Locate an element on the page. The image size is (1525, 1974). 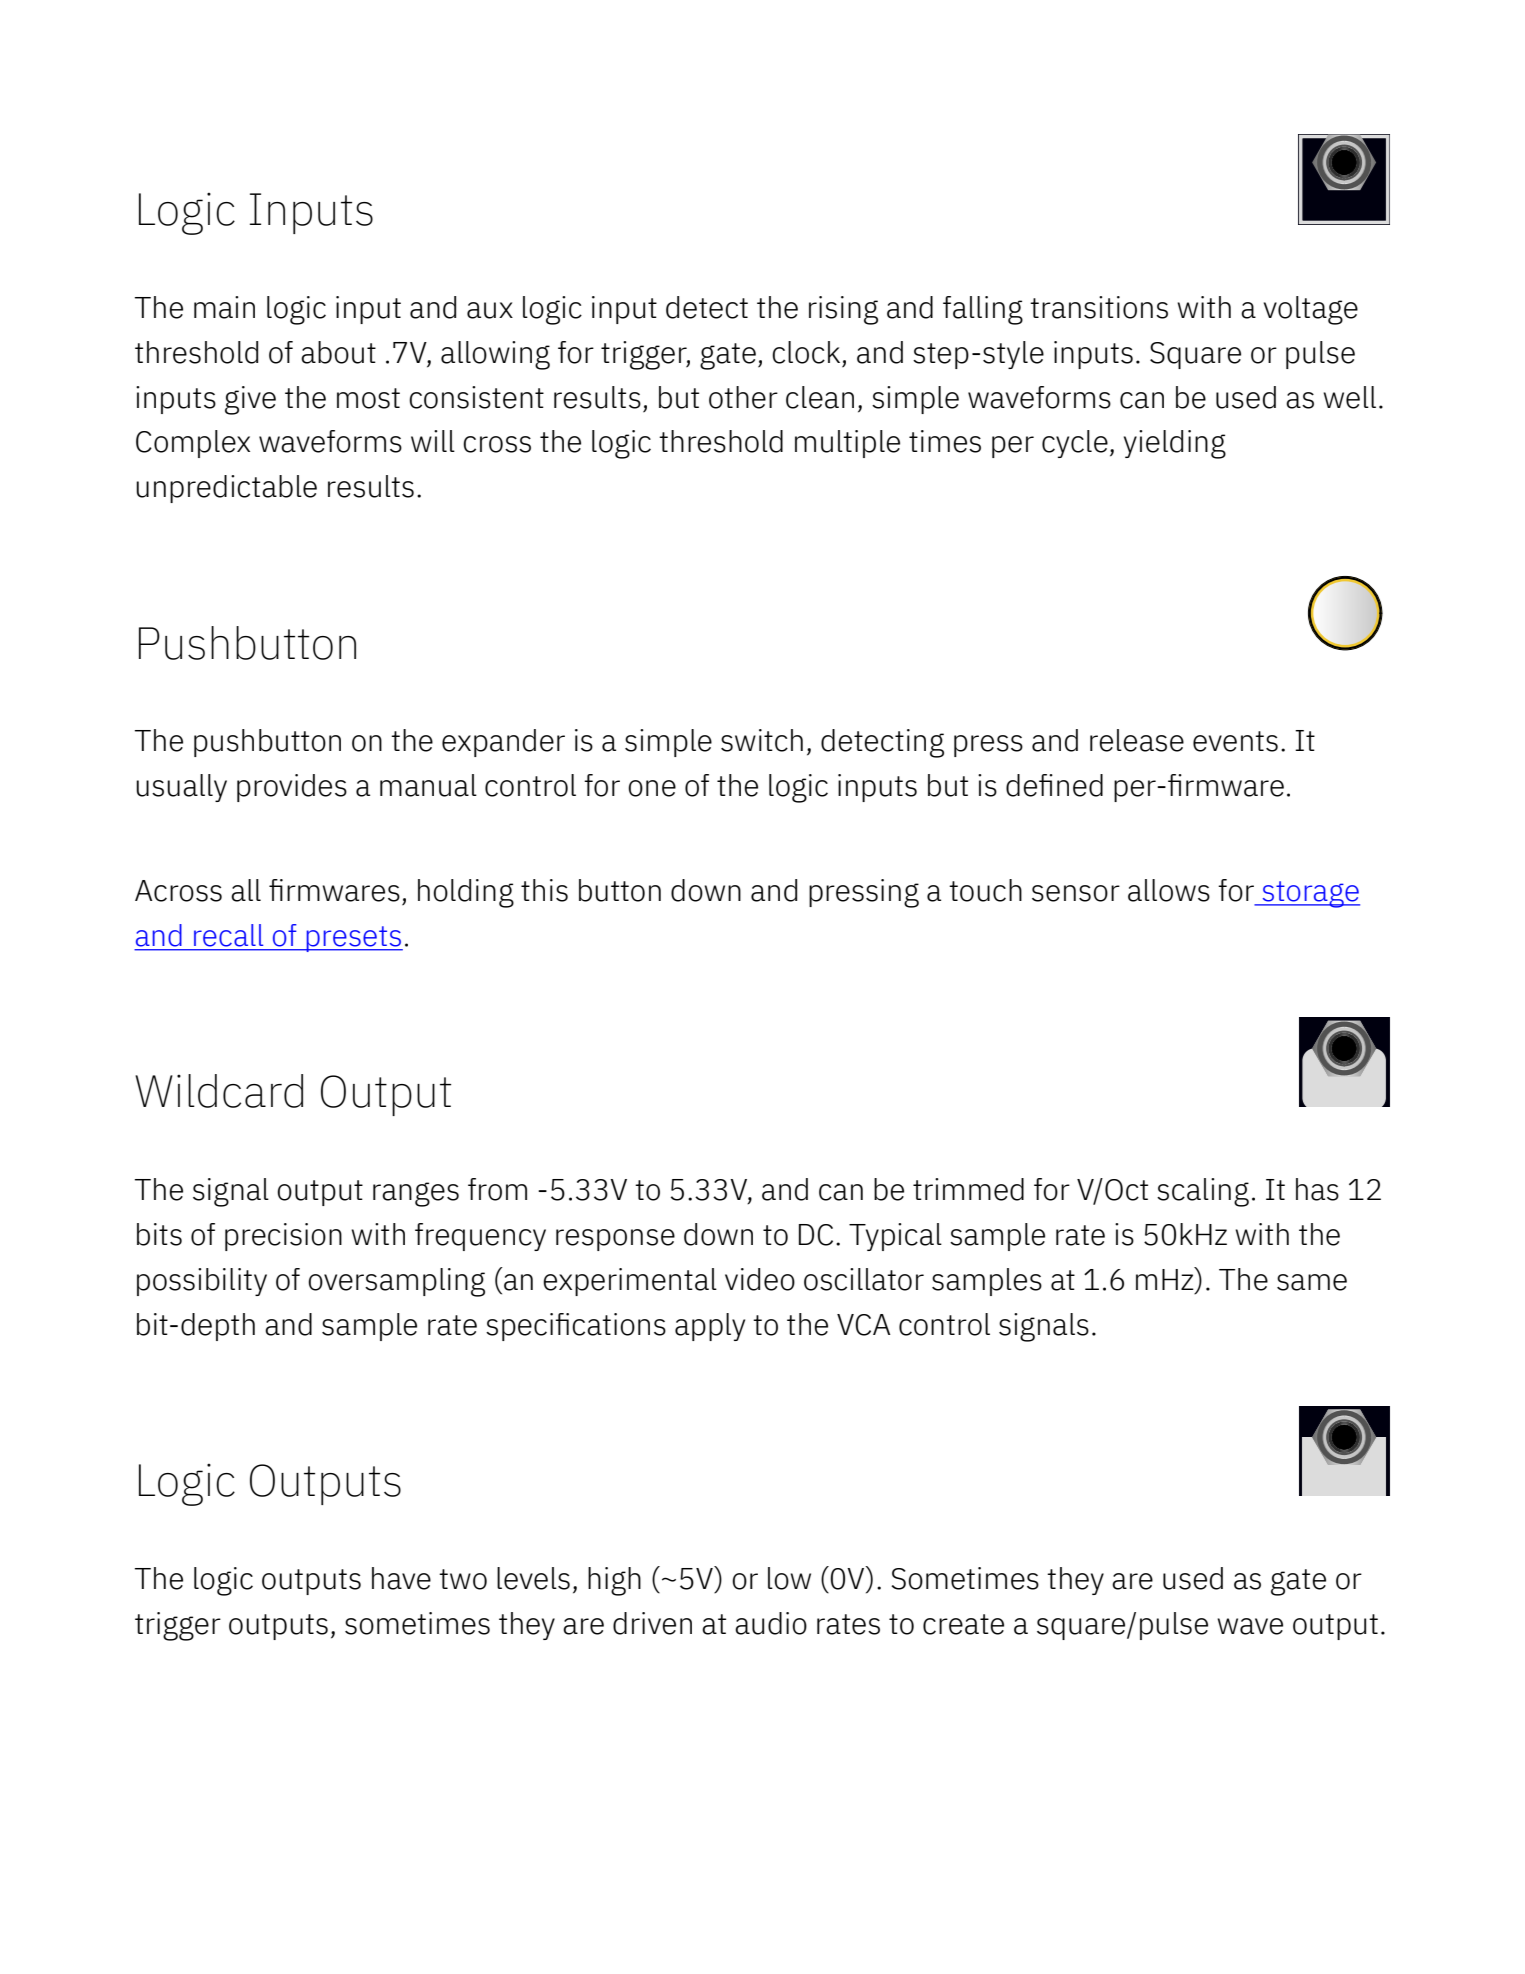
presets is located at coordinates (353, 939).
